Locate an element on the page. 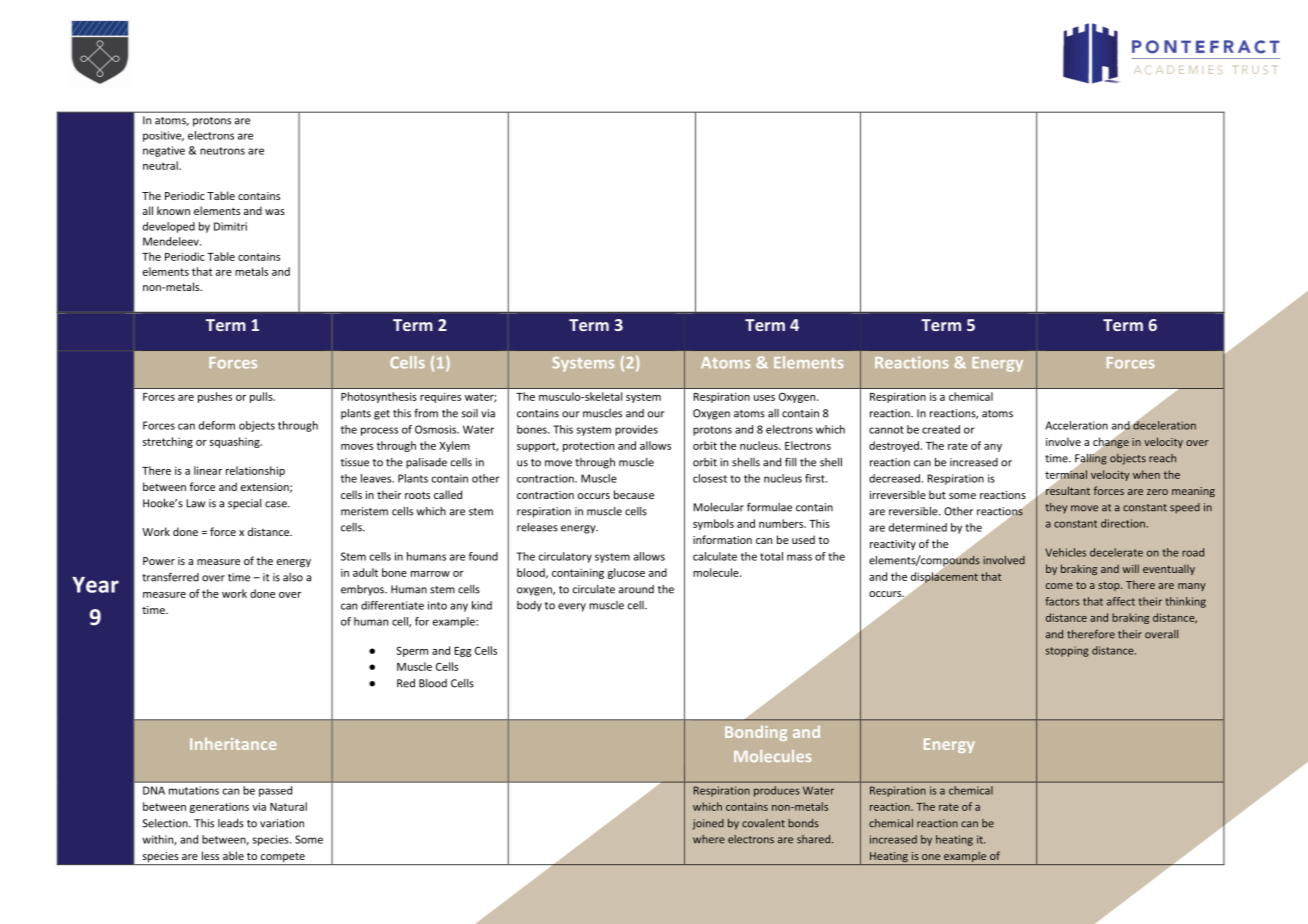 This document has height=924, width=1308. neutrons is located at coordinates (222, 151).
